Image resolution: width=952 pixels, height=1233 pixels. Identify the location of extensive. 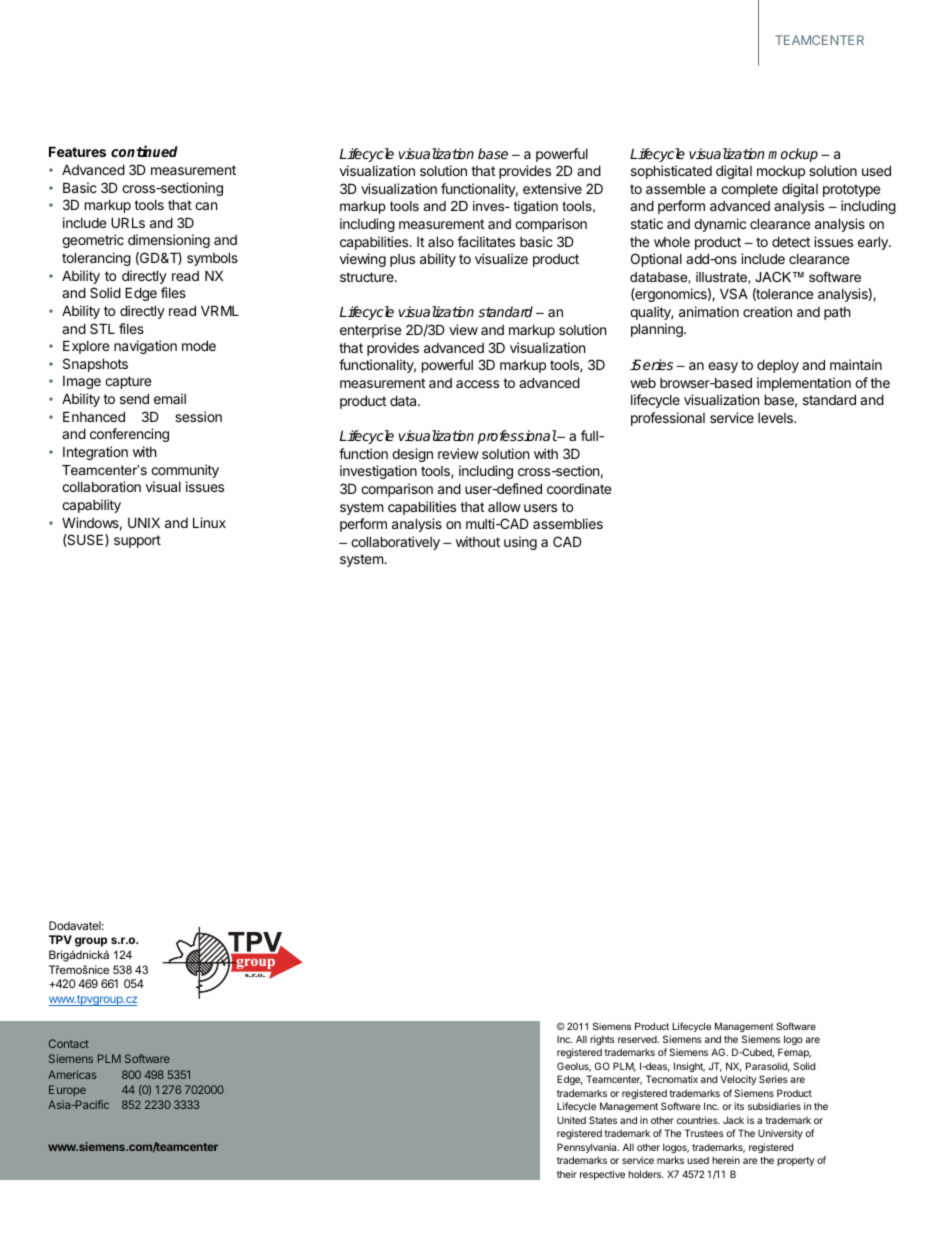
(552, 188).
